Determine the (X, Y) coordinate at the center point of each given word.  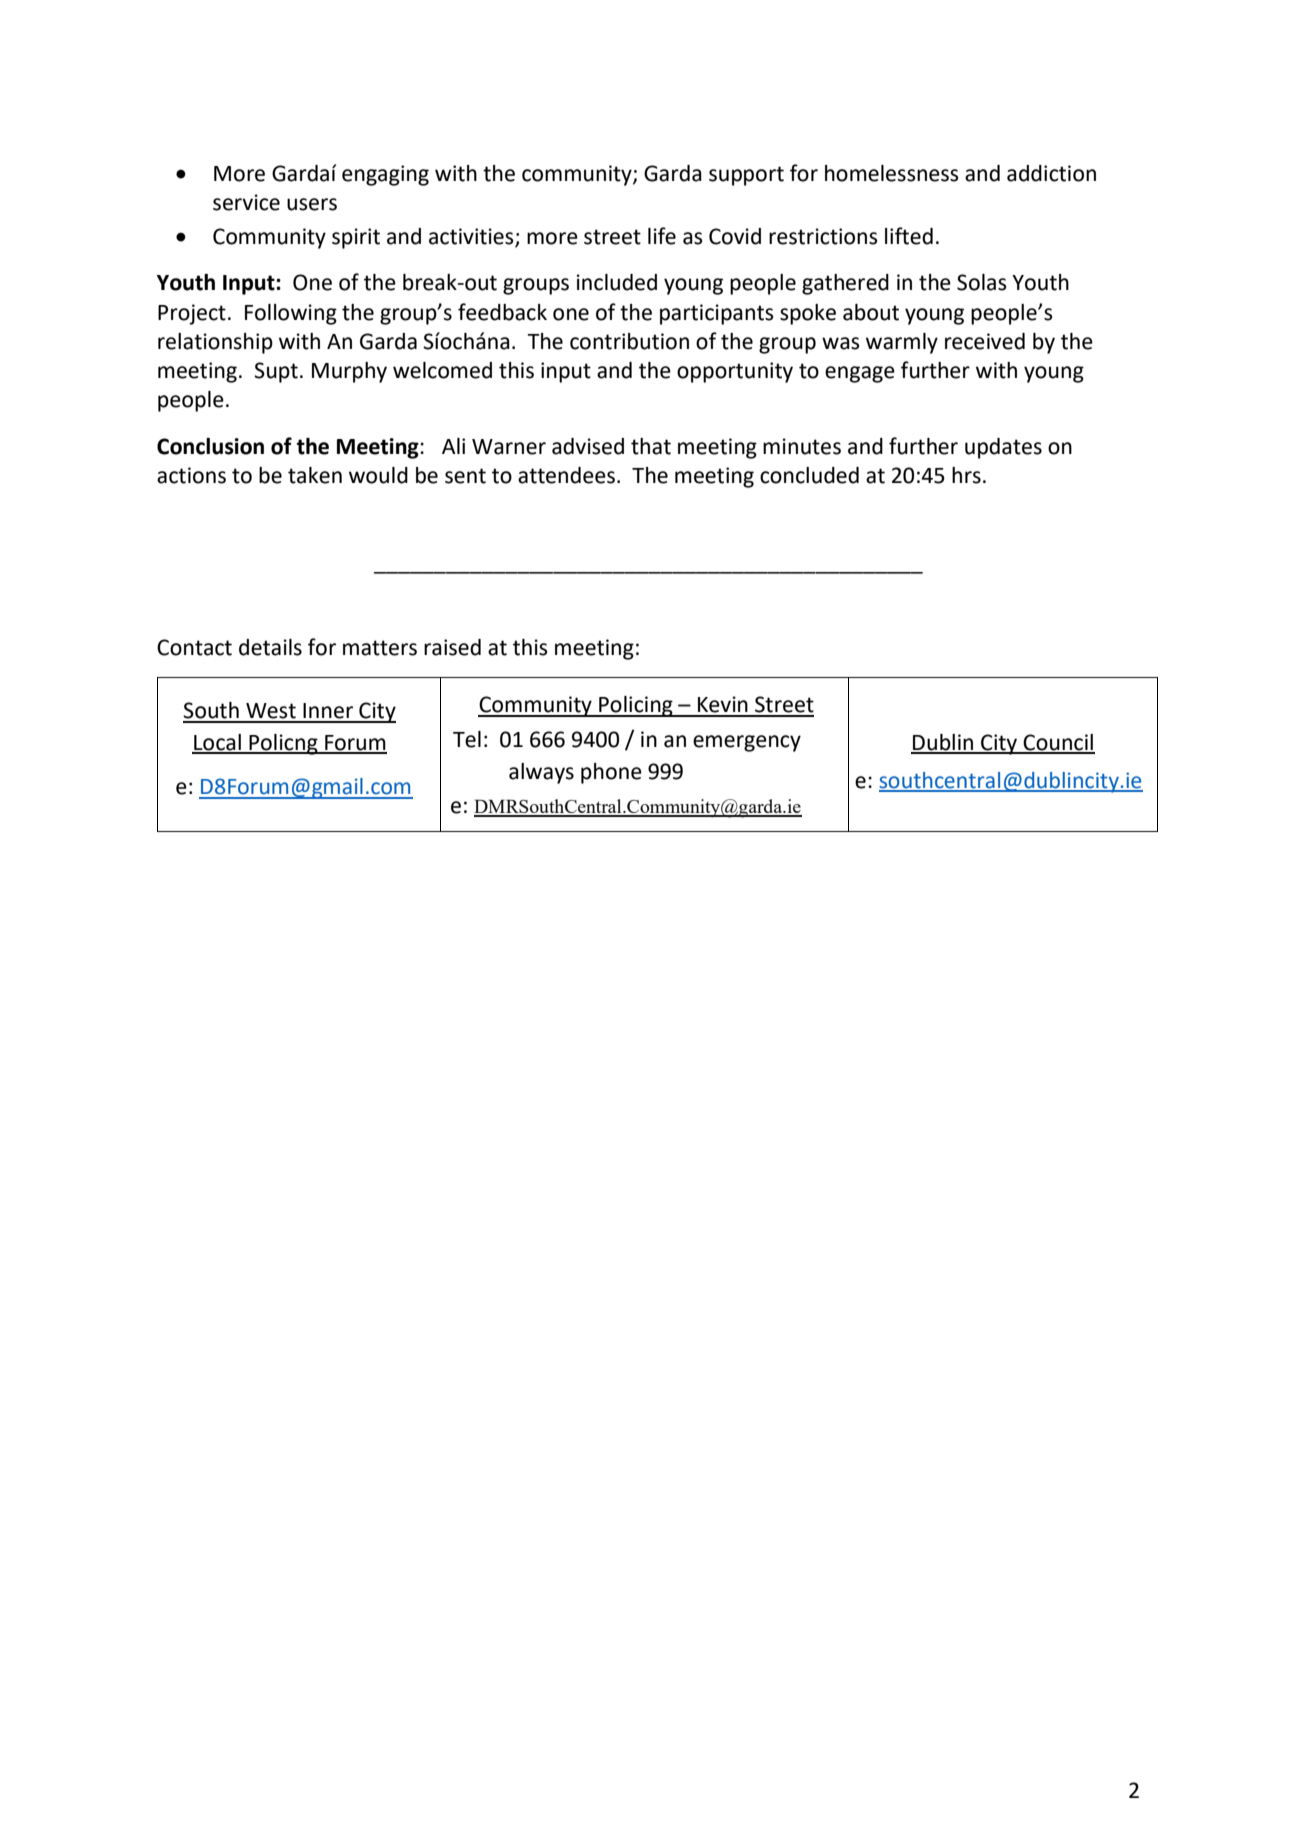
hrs (966, 475)
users (312, 204)
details (270, 647)
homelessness (891, 173)
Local (217, 743)
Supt (276, 372)
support (746, 176)
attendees (566, 475)
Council (1058, 743)
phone (611, 773)
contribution (629, 341)
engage (860, 374)
